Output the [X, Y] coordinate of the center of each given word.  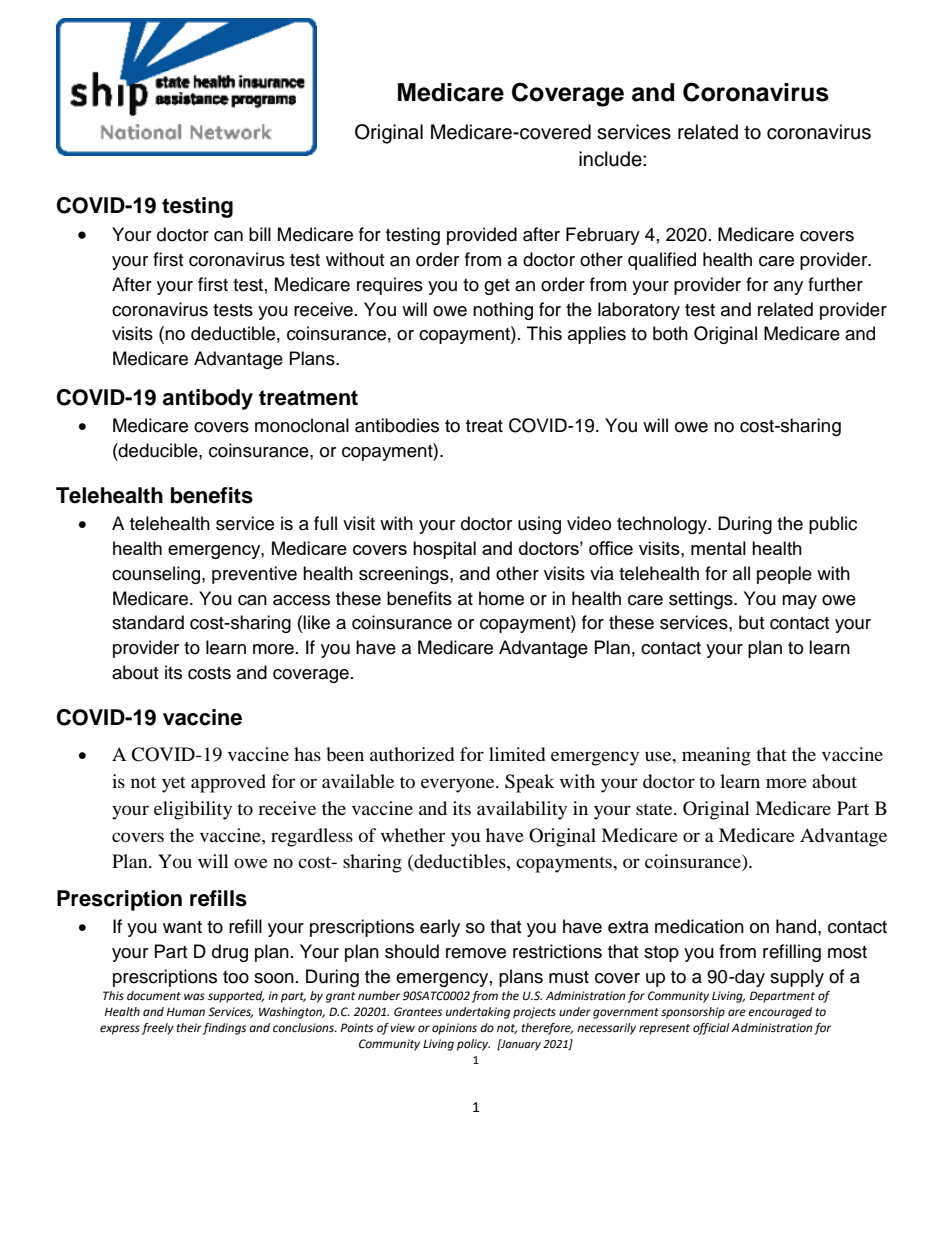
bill [260, 234]
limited [517, 754]
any [788, 288]
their [189, 1028]
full [325, 523]
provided [482, 236]
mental [718, 548]
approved [228, 783]
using [539, 525]
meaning [716, 756]
